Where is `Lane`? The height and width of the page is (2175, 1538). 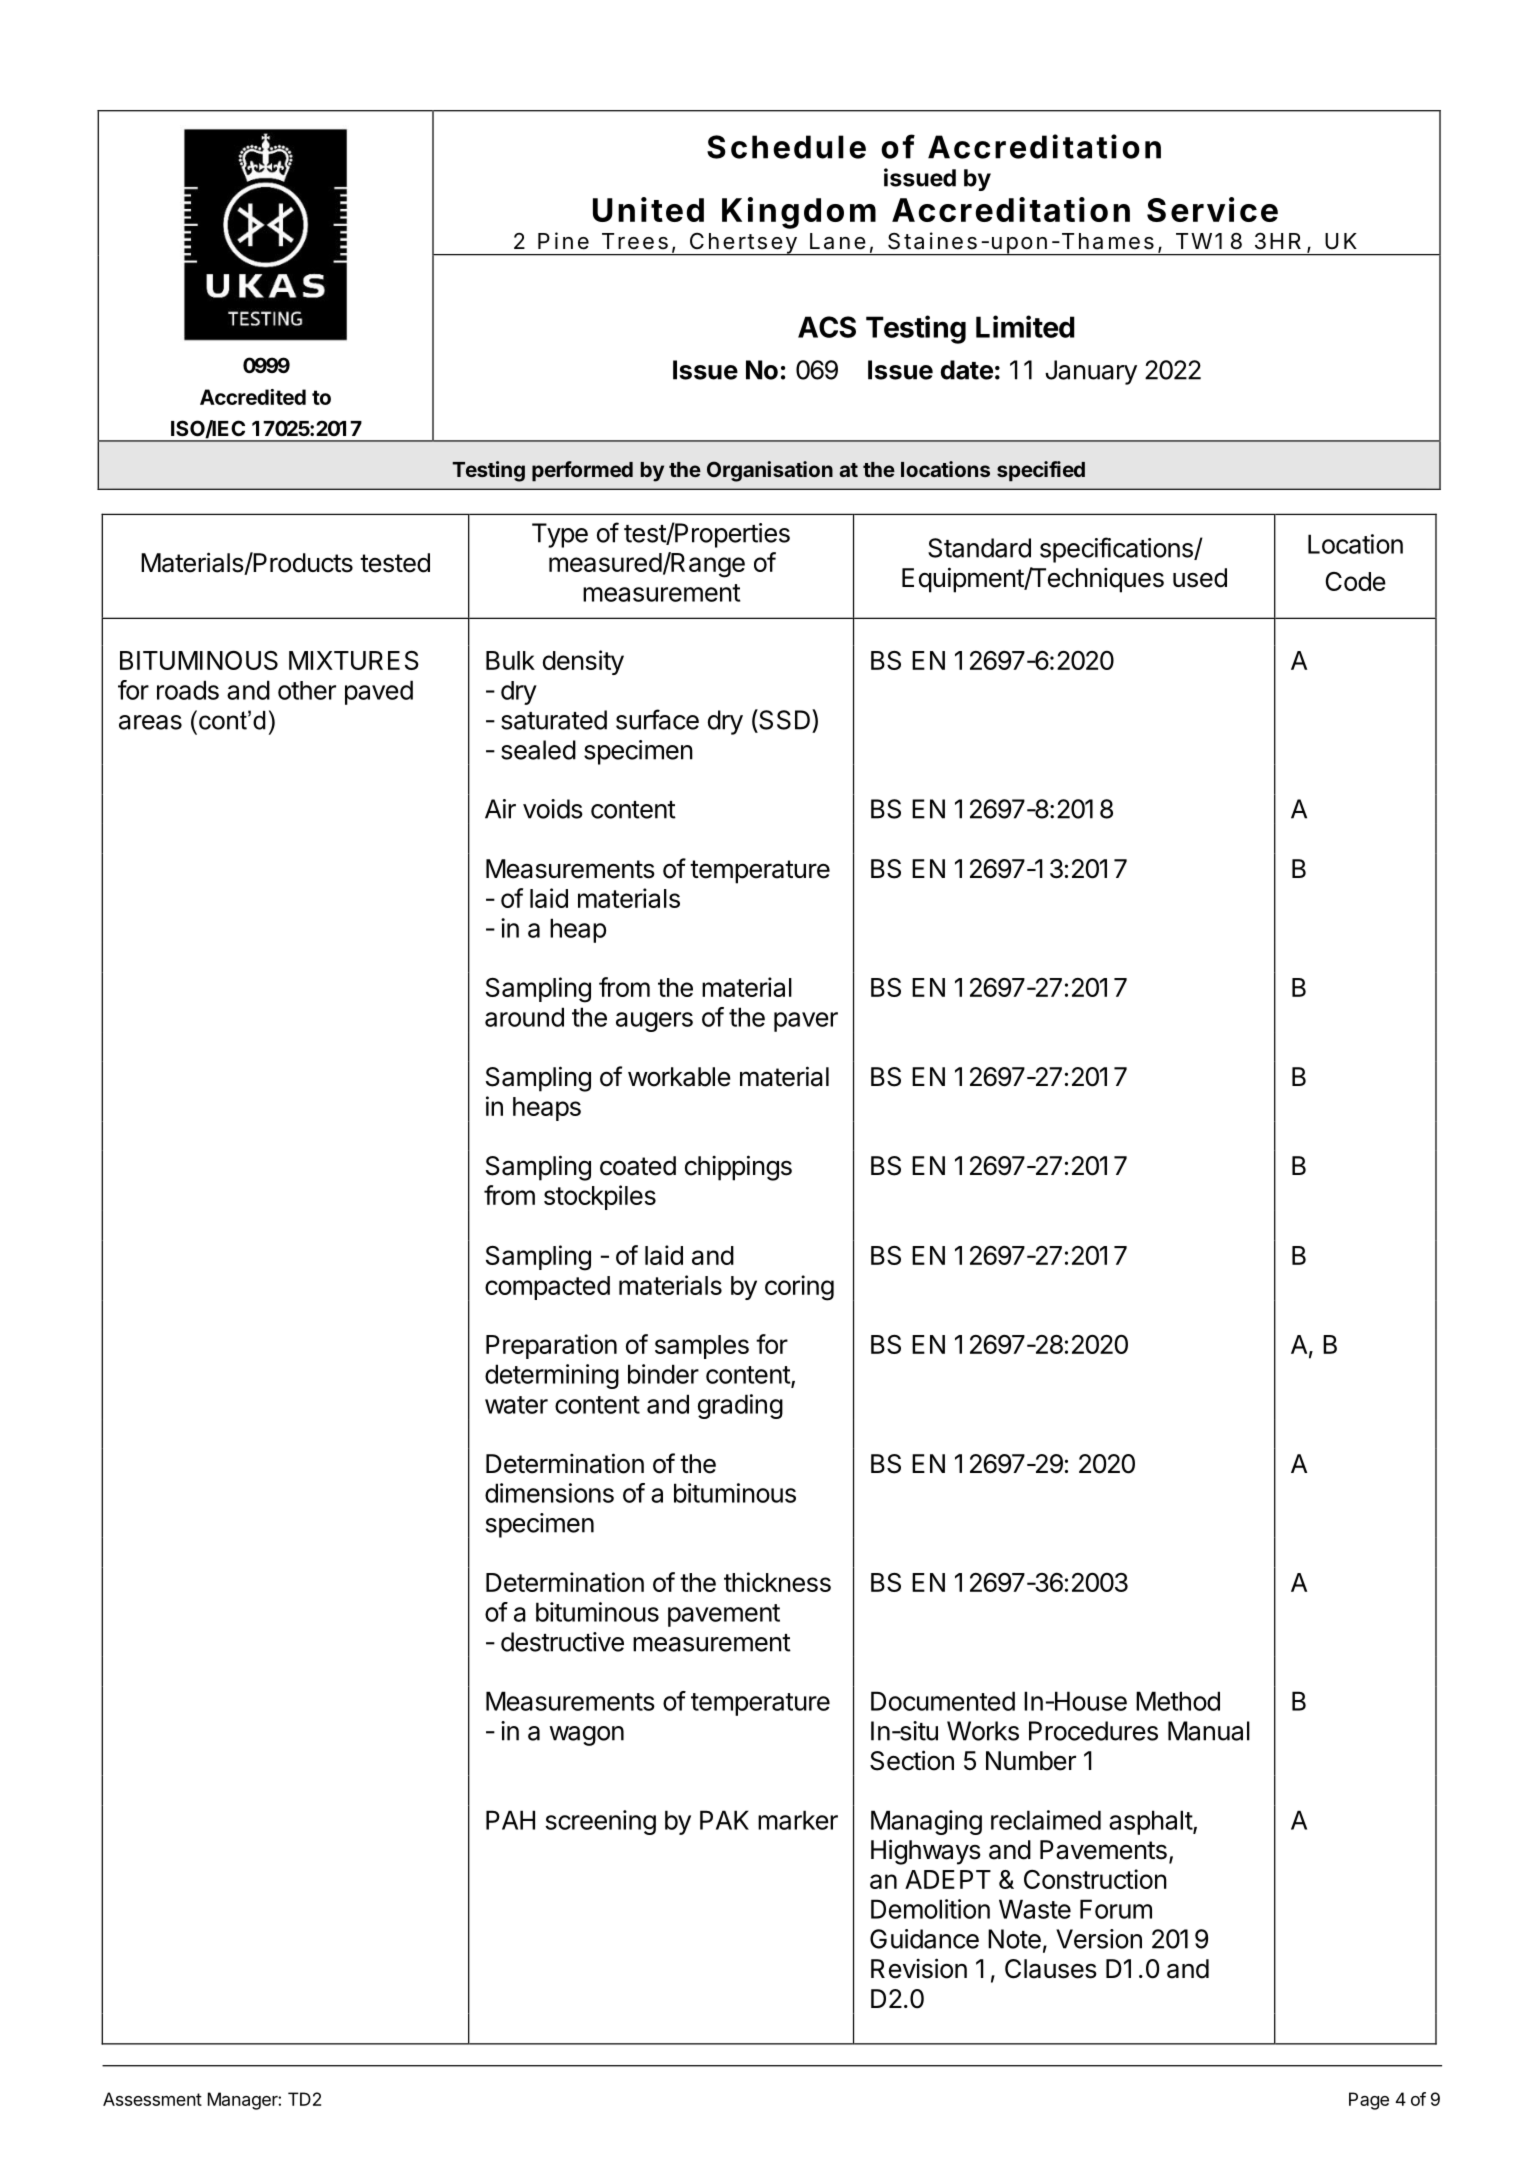 Lane is located at coordinates (838, 241).
